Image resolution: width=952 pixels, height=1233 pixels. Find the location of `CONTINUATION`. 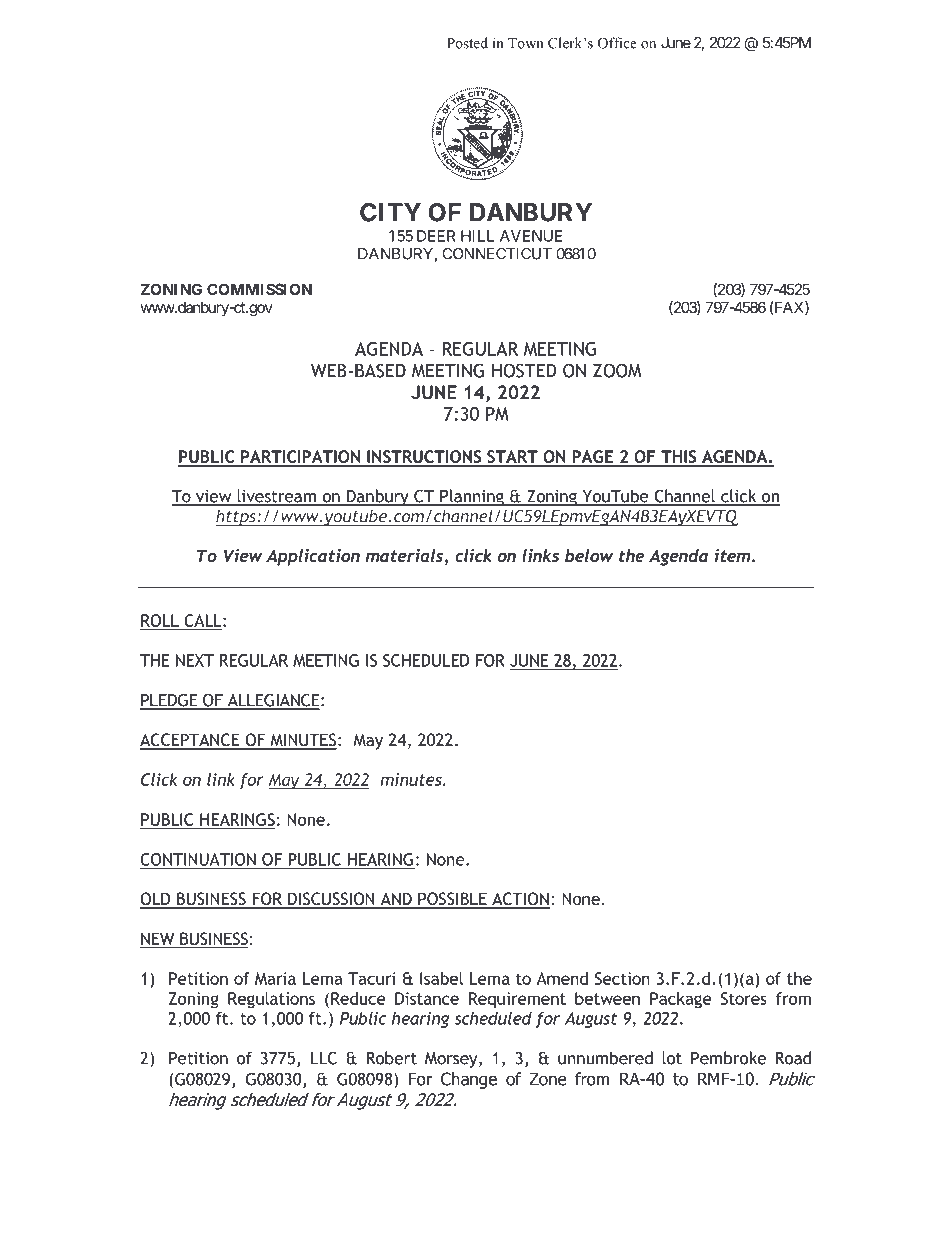

CONTINUATION is located at coordinates (199, 860).
